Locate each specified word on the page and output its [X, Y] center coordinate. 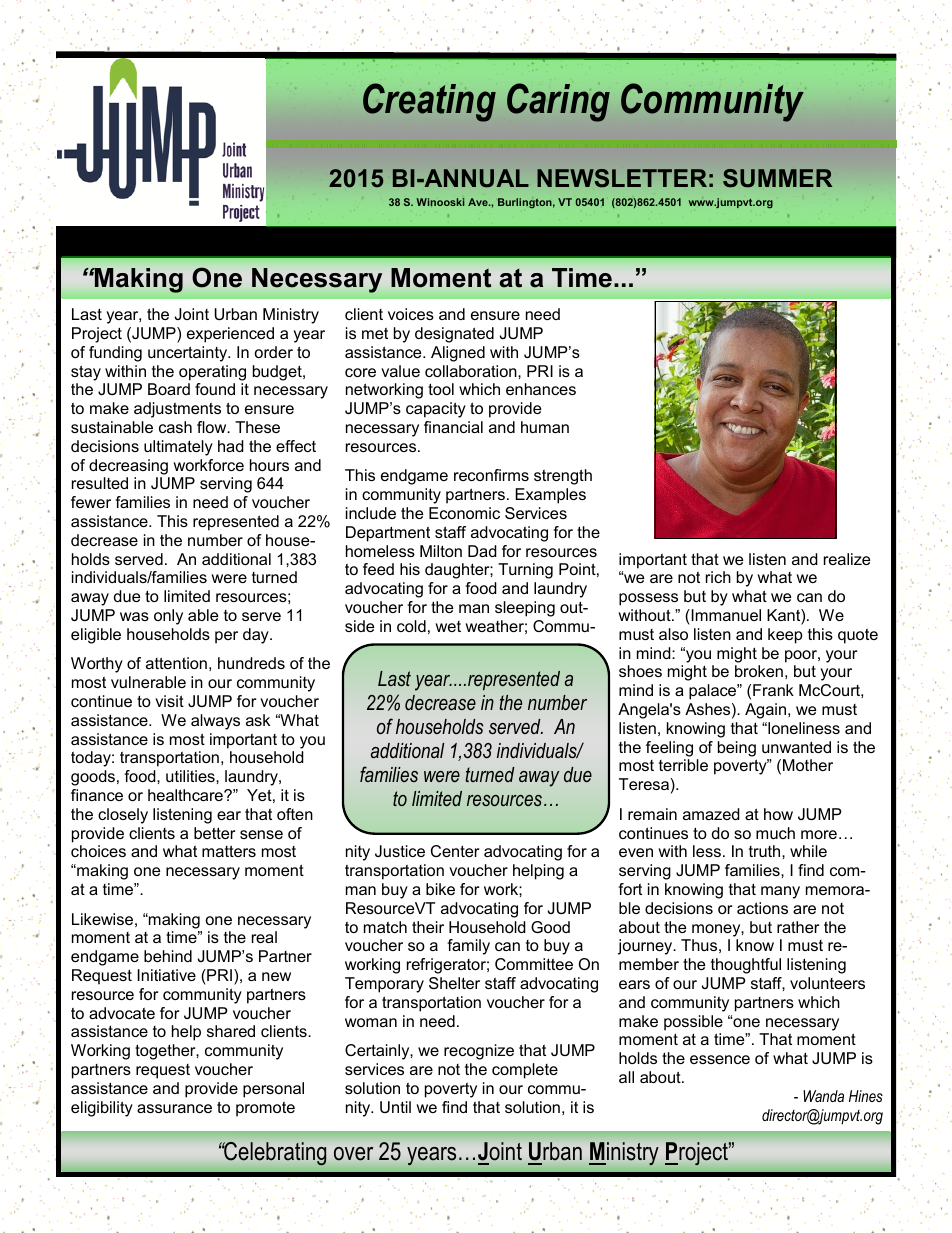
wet [448, 626]
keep [785, 636]
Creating [429, 102]
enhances [541, 389]
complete [525, 1071]
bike [440, 889]
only [168, 617]
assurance [174, 1108]
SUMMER [777, 178]
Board [169, 389]
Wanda [823, 1096]
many [780, 892]
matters [229, 851]
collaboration [472, 371]
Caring [558, 102]
